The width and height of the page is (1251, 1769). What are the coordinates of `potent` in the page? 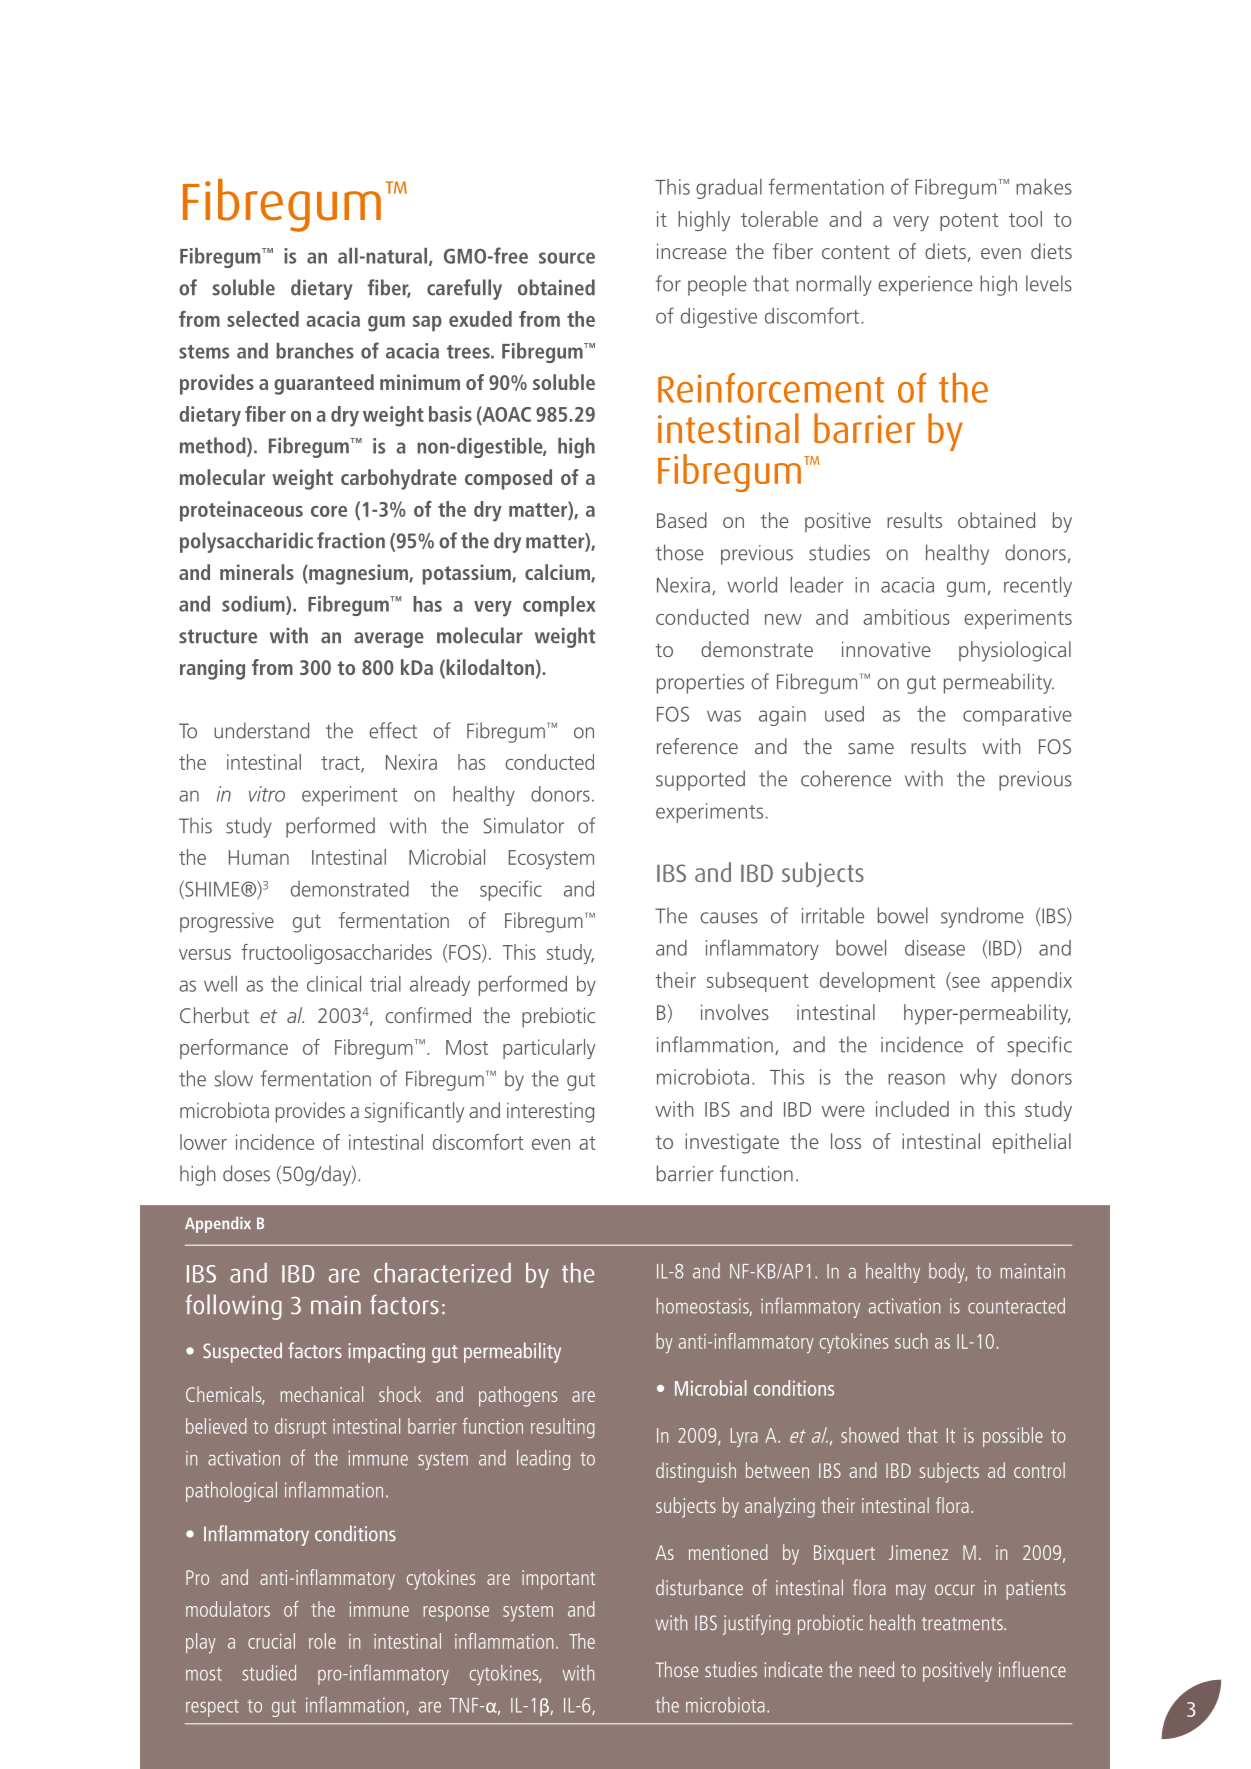 It's located at (969, 222).
